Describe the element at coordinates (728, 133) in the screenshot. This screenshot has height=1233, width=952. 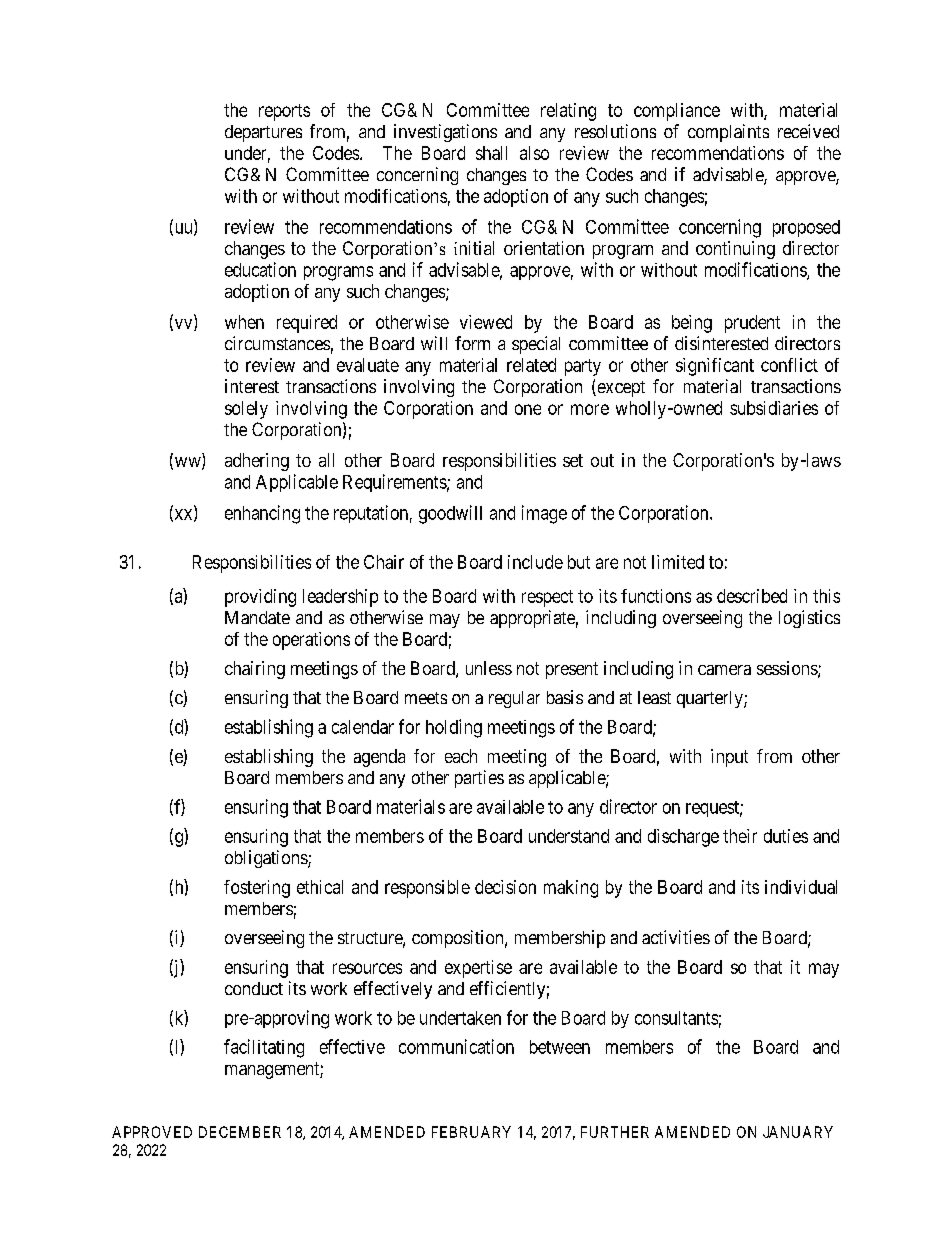
I see `complaints` at that location.
